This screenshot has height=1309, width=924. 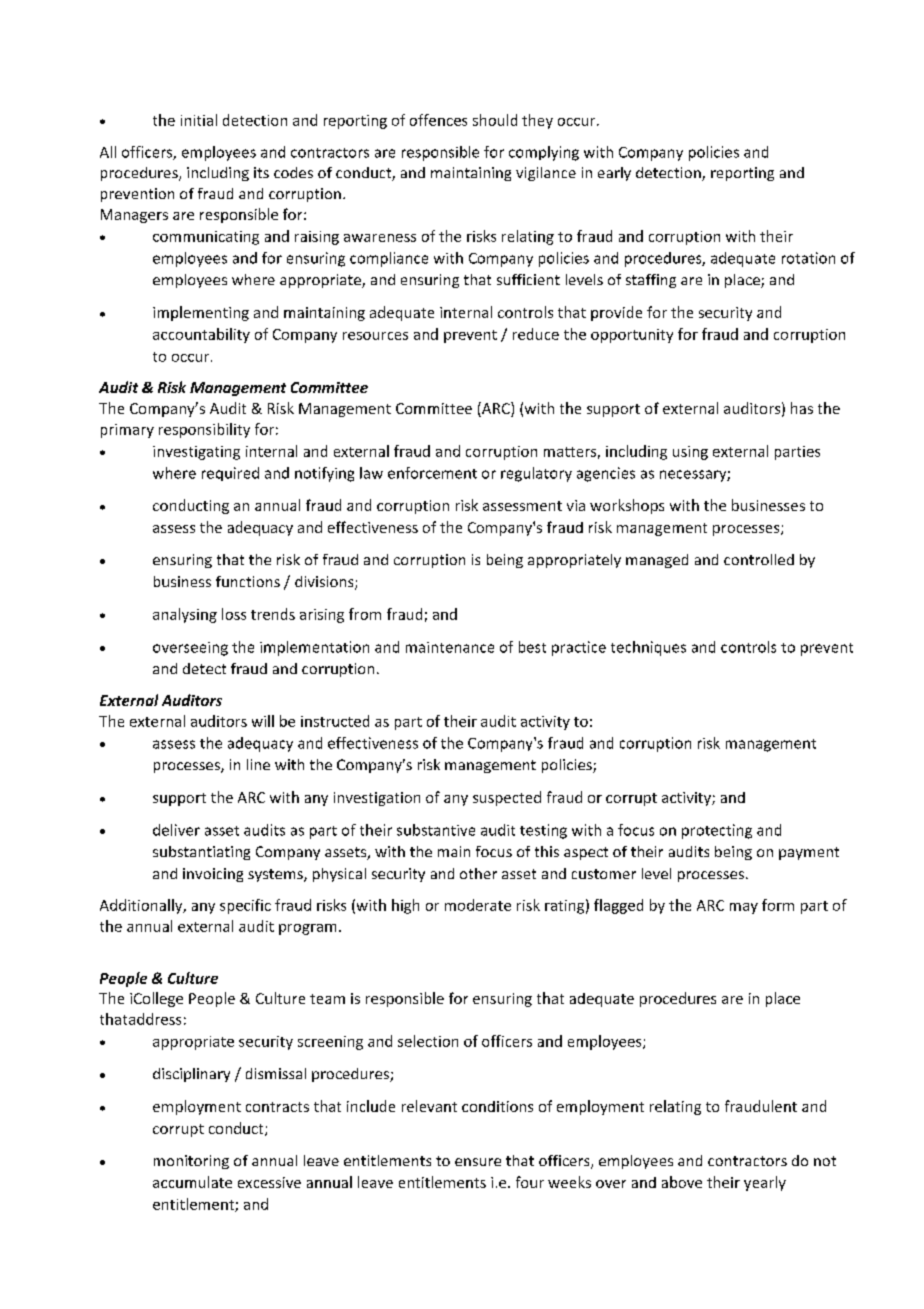 What do you see at coordinates (432, 473) in the screenshot?
I see `enforcement` at bounding box center [432, 473].
